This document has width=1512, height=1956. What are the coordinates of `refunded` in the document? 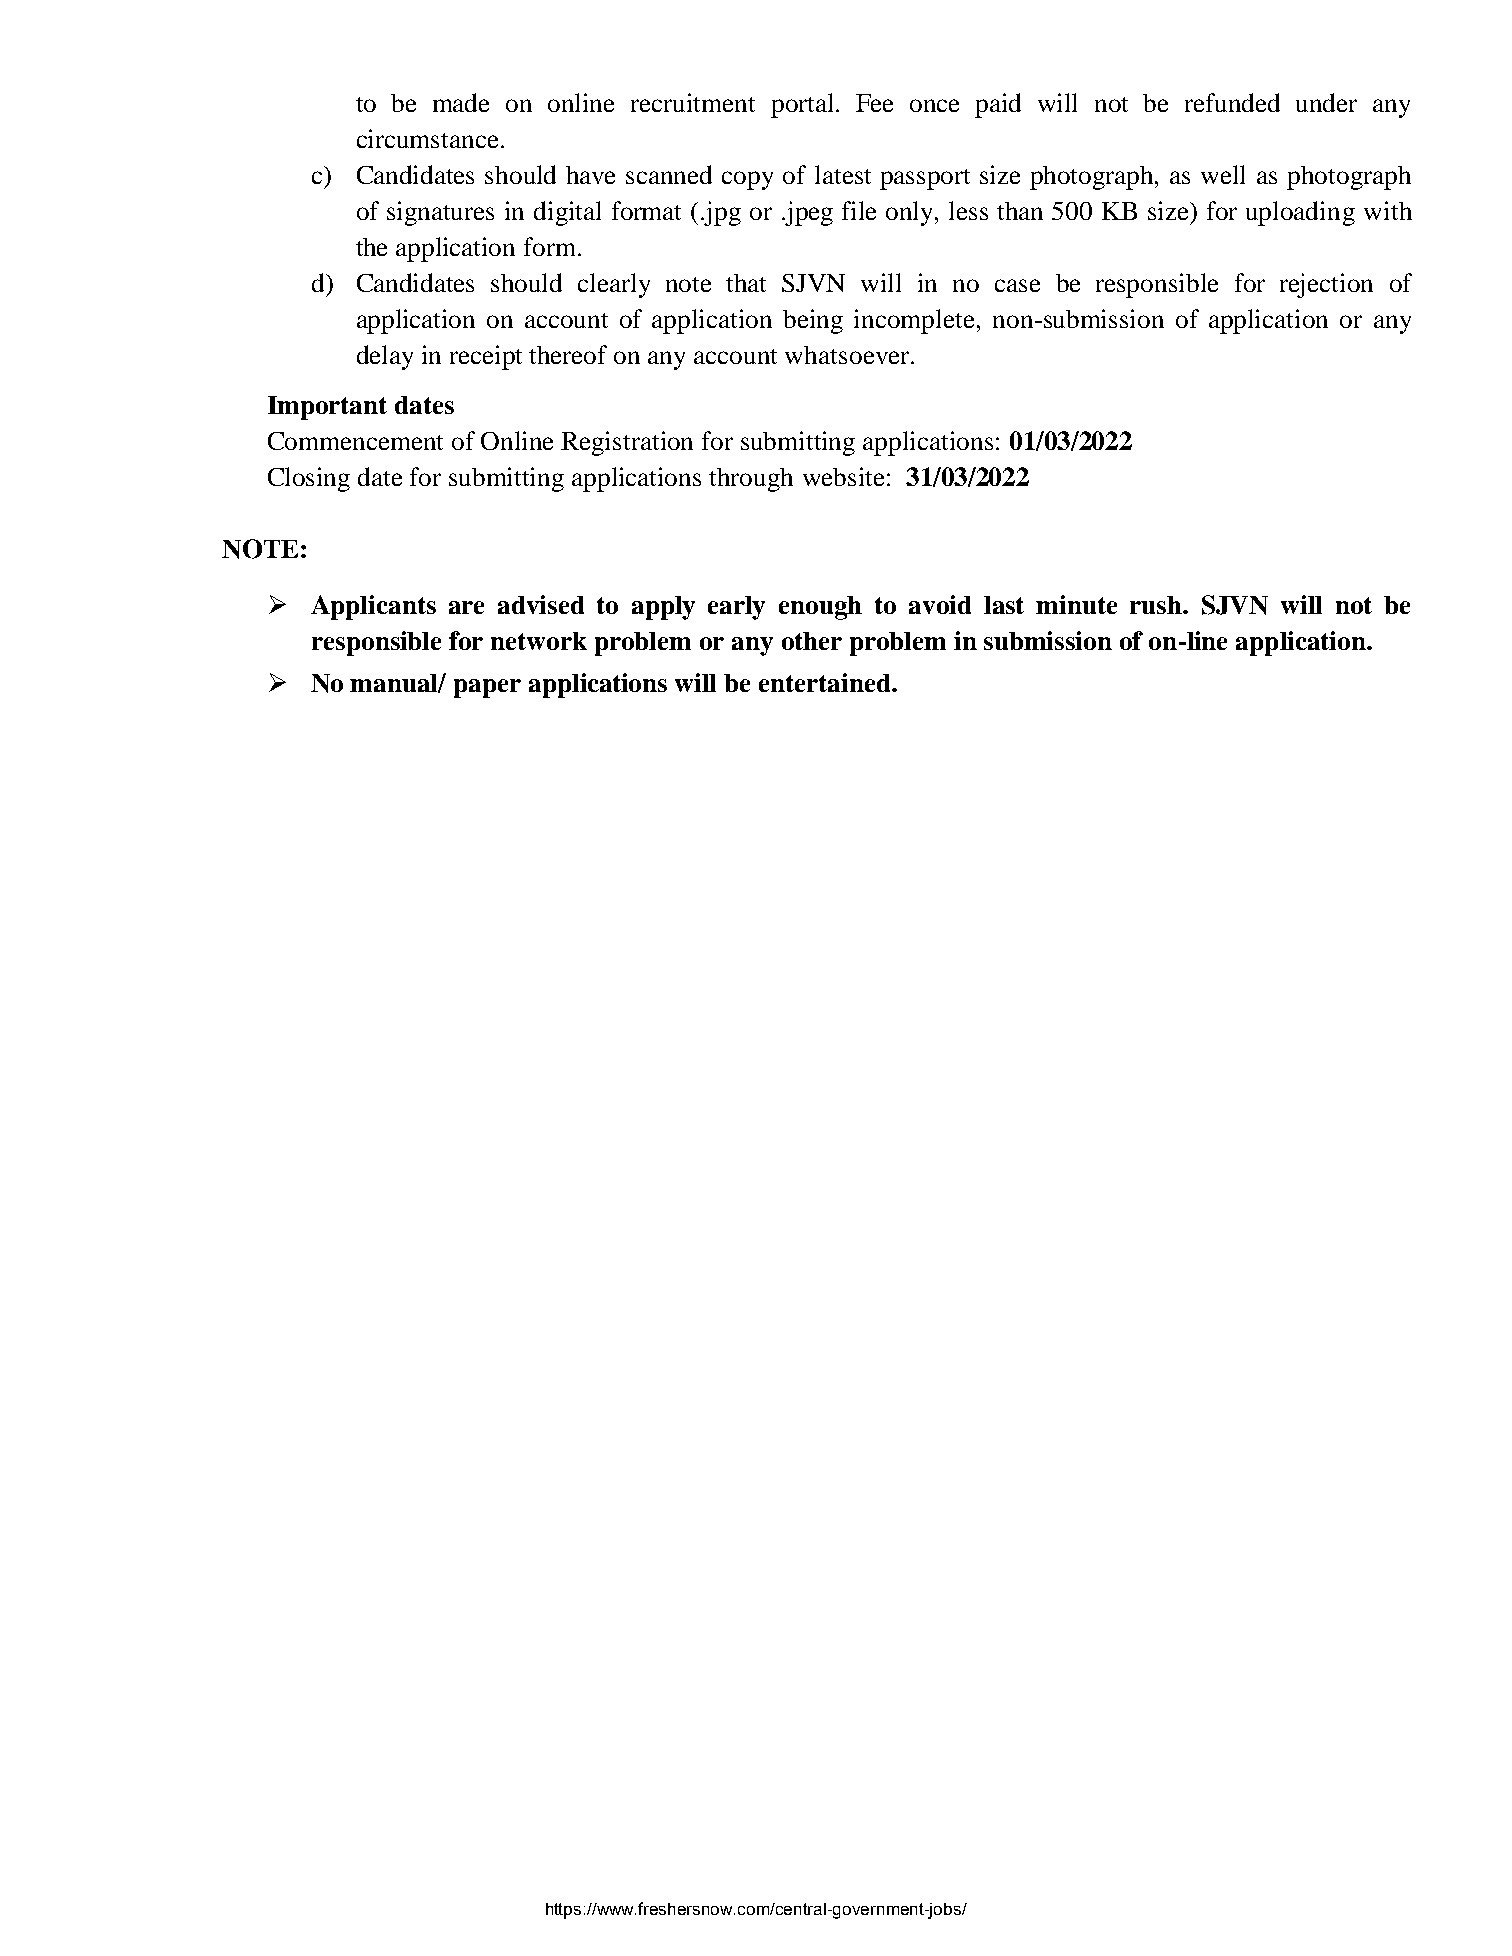 It's located at (1232, 102).
